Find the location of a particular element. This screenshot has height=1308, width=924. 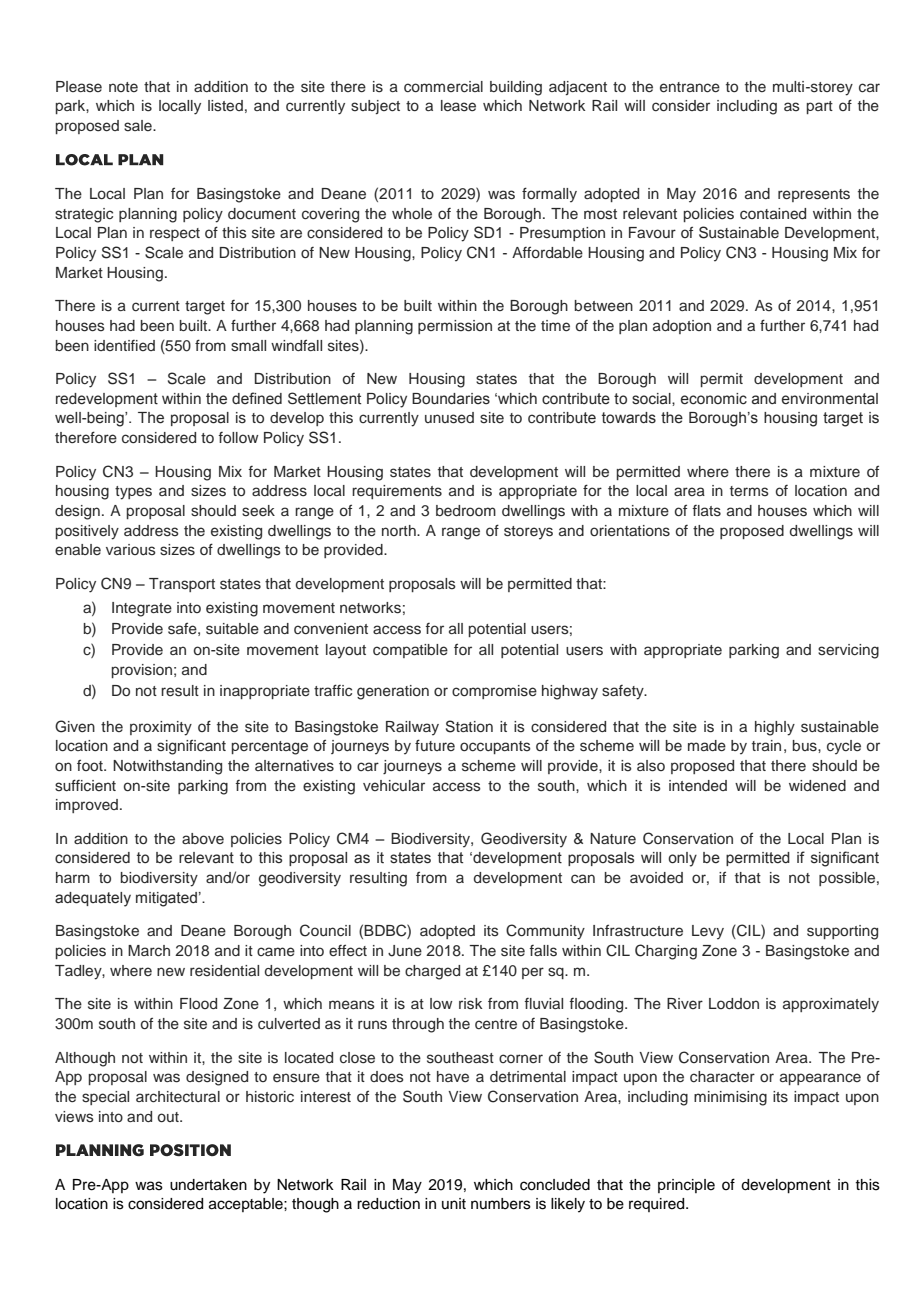

part is located at coordinates (820, 107).
